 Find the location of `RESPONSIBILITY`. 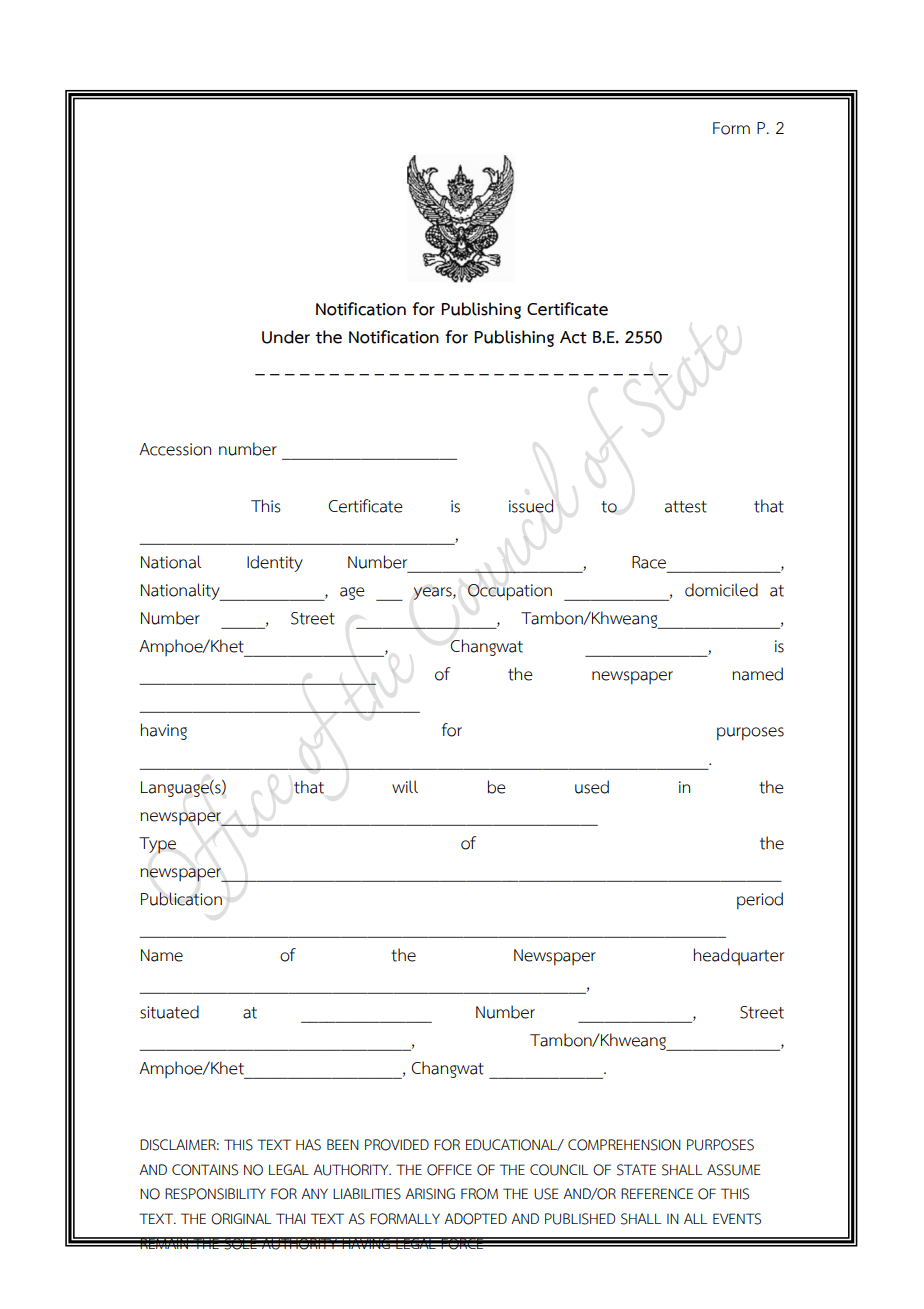

RESPONSIBILITY is located at coordinates (215, 1194).
